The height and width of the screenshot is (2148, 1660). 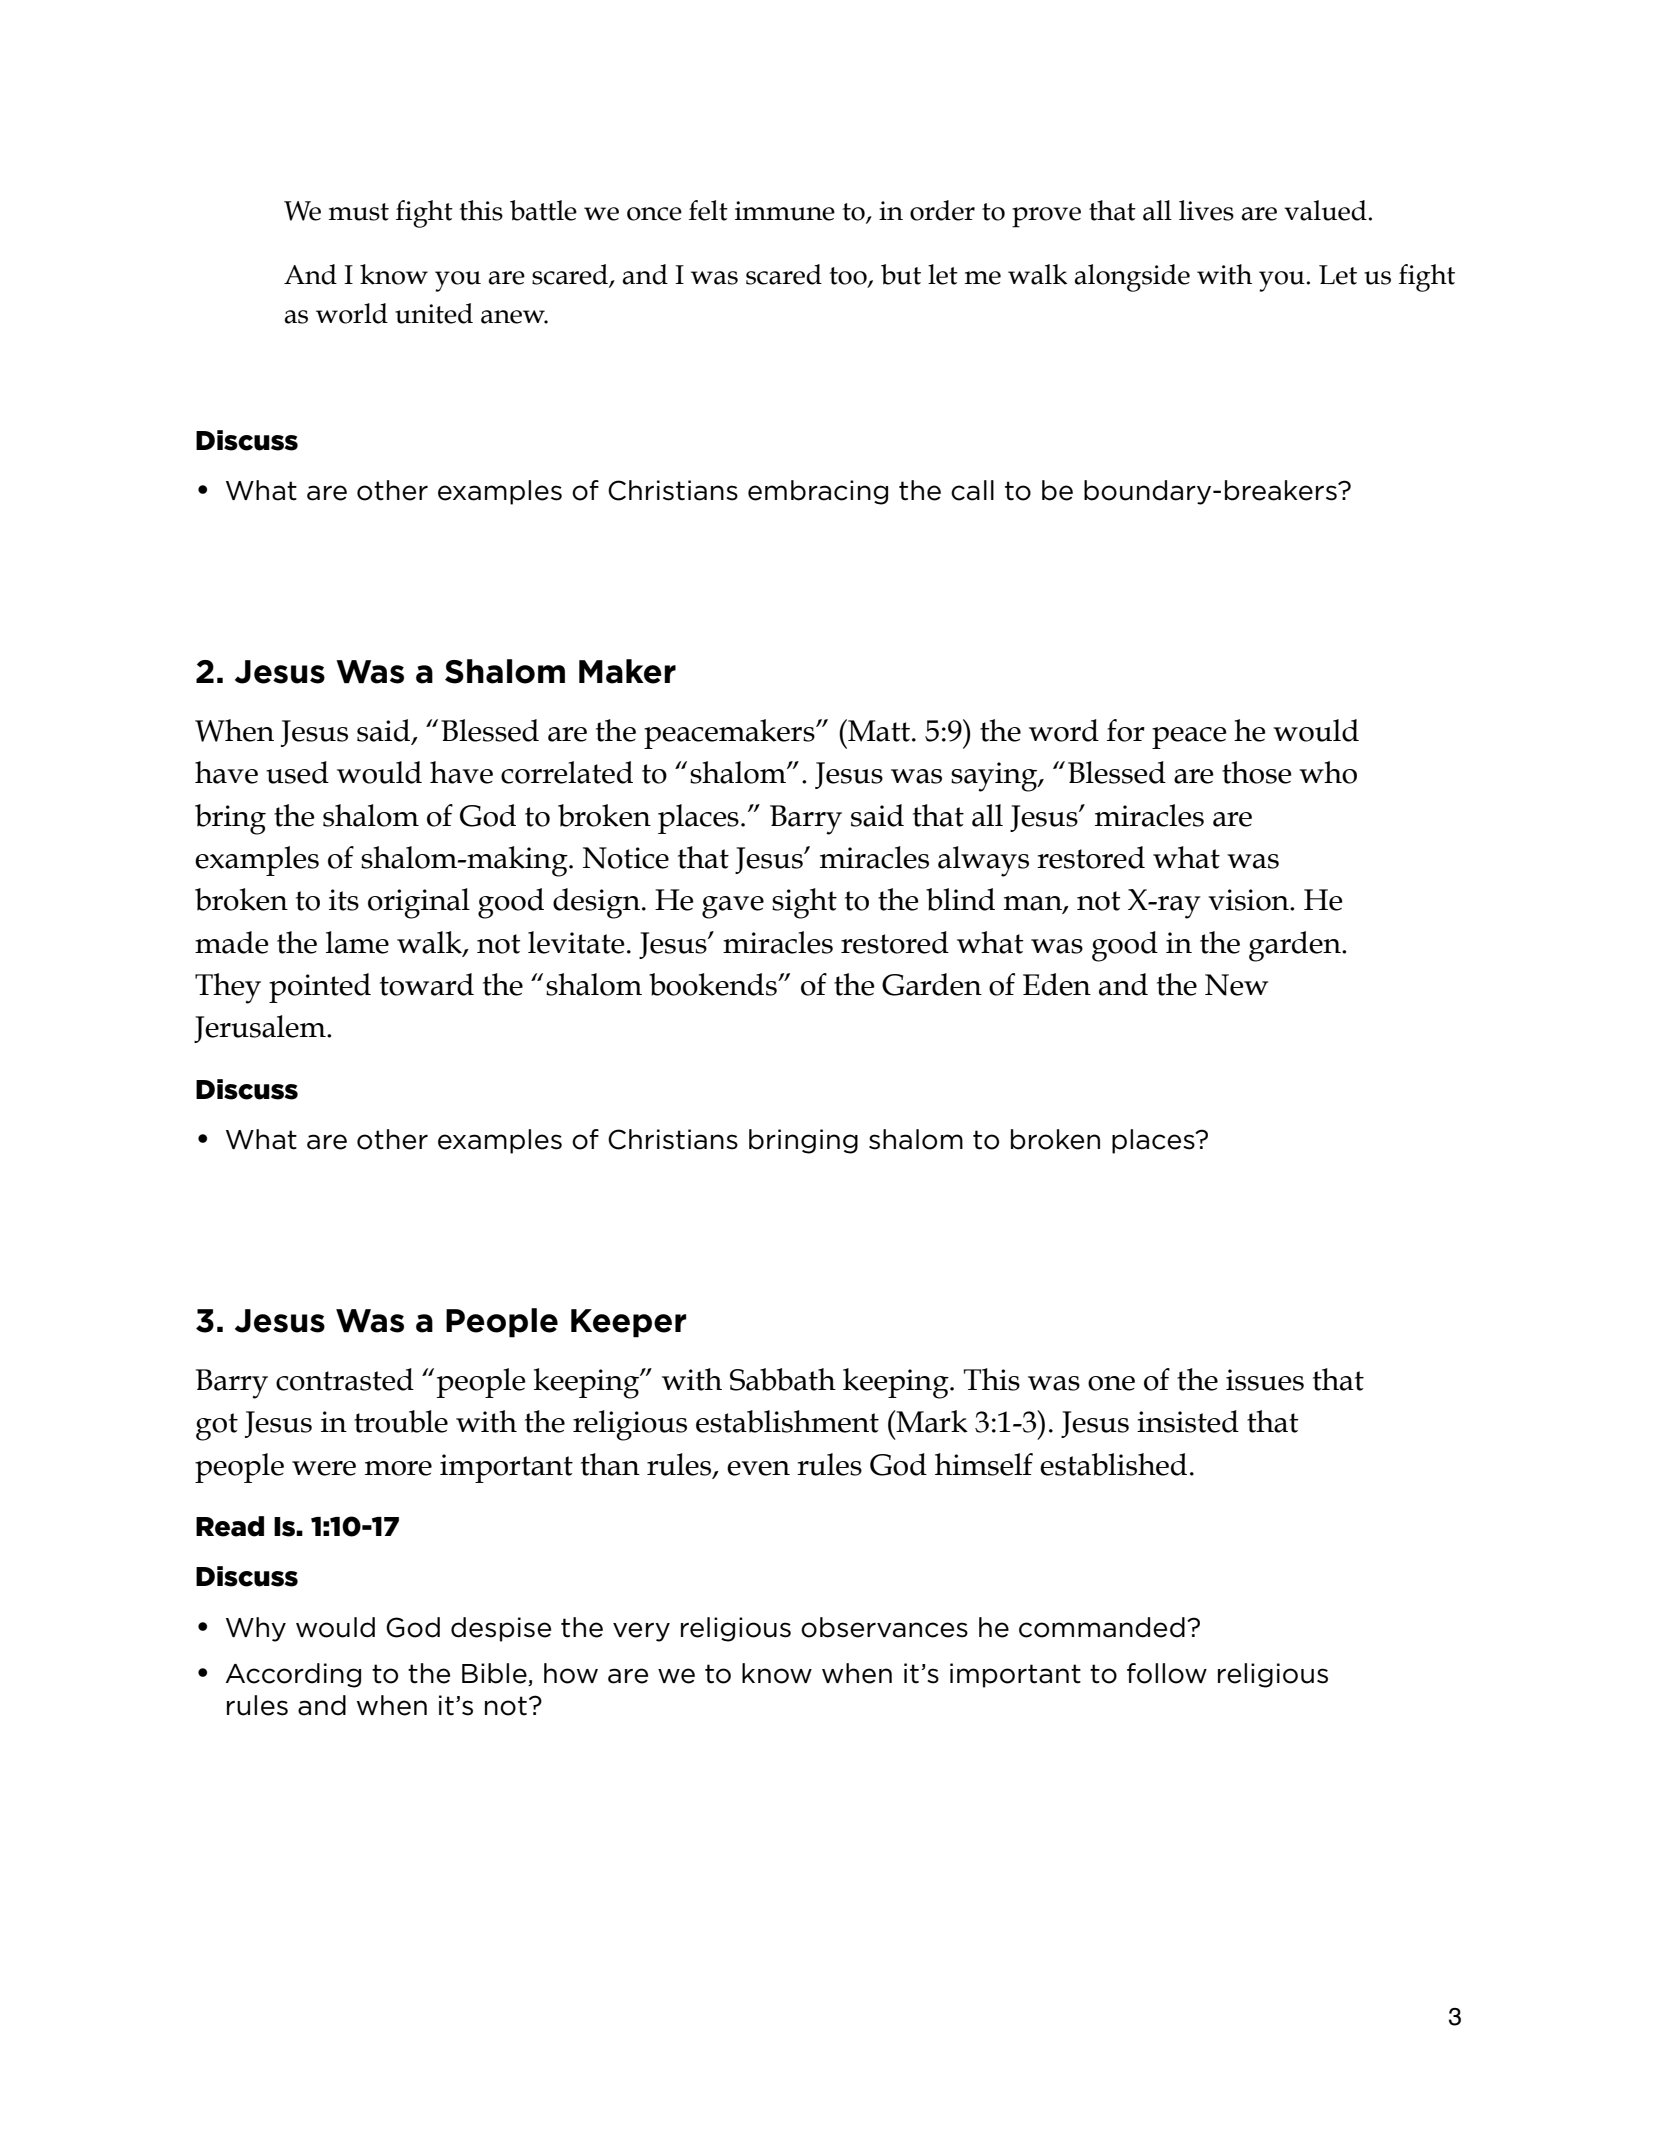 I want to click on According, so click(x=293, y=1675).
